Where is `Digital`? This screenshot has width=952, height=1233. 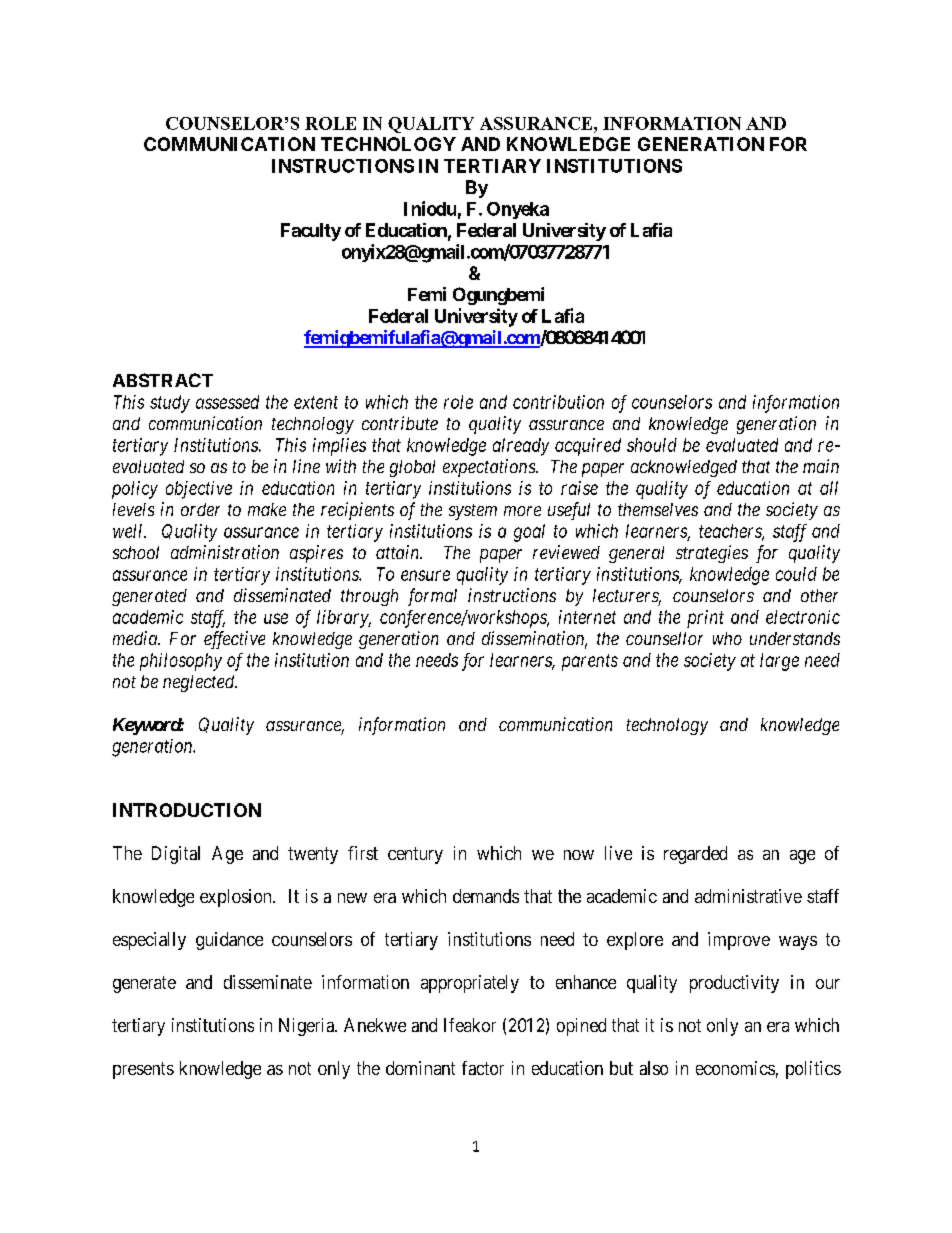
Digital is located at coordinates (176, 855).
